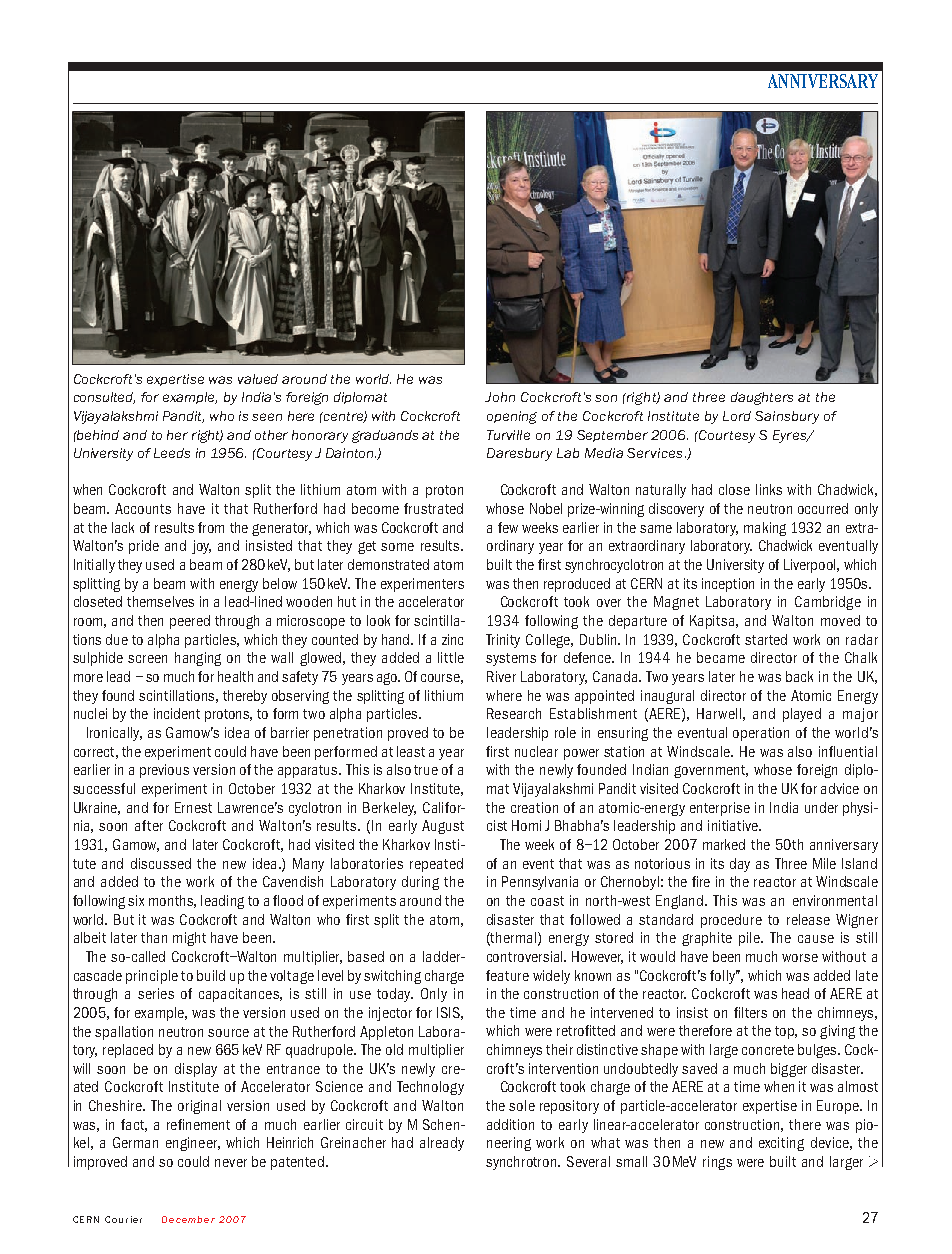 The width and height of the screenshot is (952, 1254). What do you see at coordinates (198, 1124) in the screenshot?
I see `refinement` at bounding box center [198, 1124].
